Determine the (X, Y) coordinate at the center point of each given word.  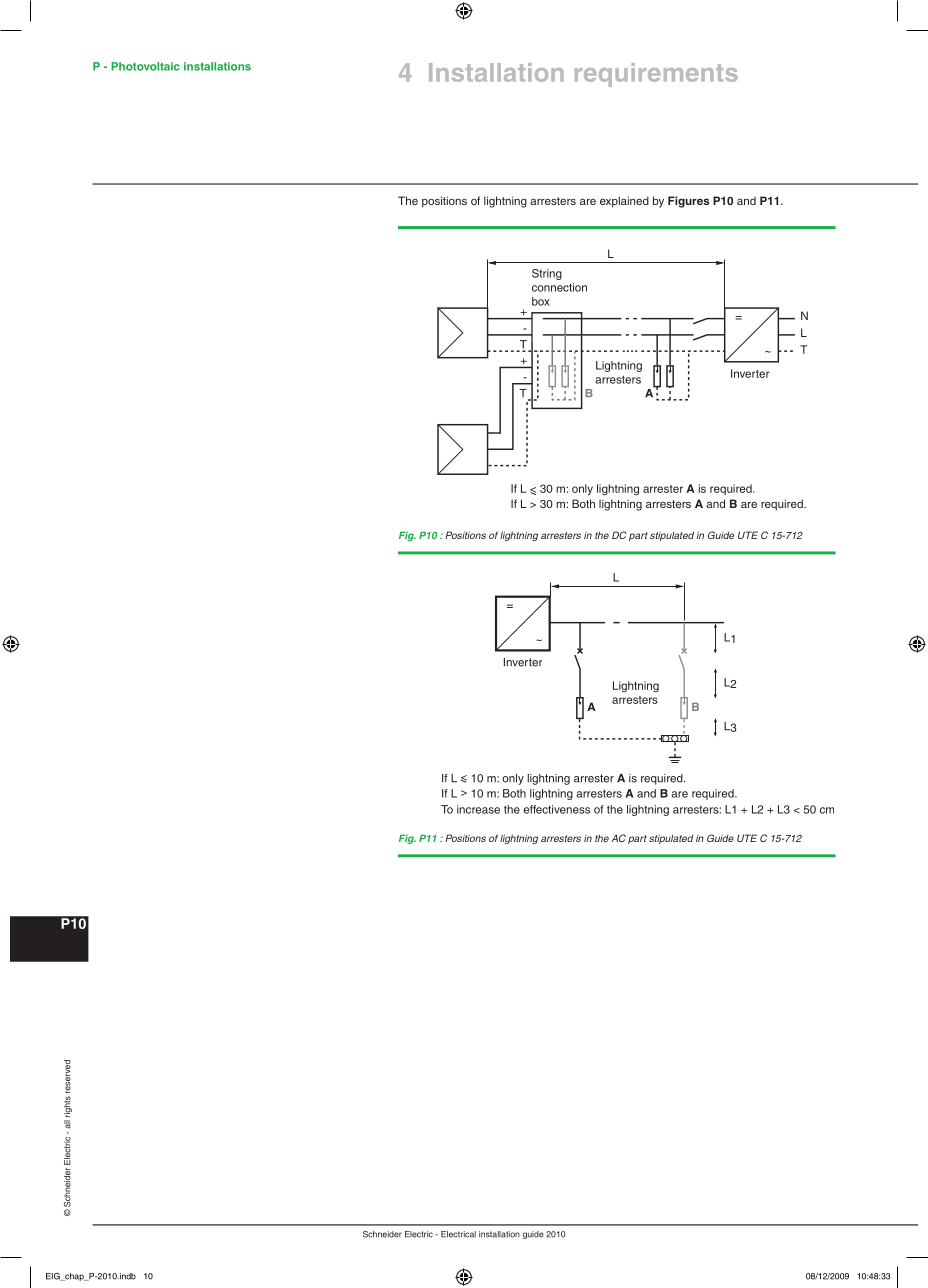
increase (478, 809)
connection (559, 287)
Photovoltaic (145, 66)
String (547, 274)
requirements (656, 75)
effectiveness (556, 809)
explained (624, 202)
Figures (688, 202)
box (541, 301)
